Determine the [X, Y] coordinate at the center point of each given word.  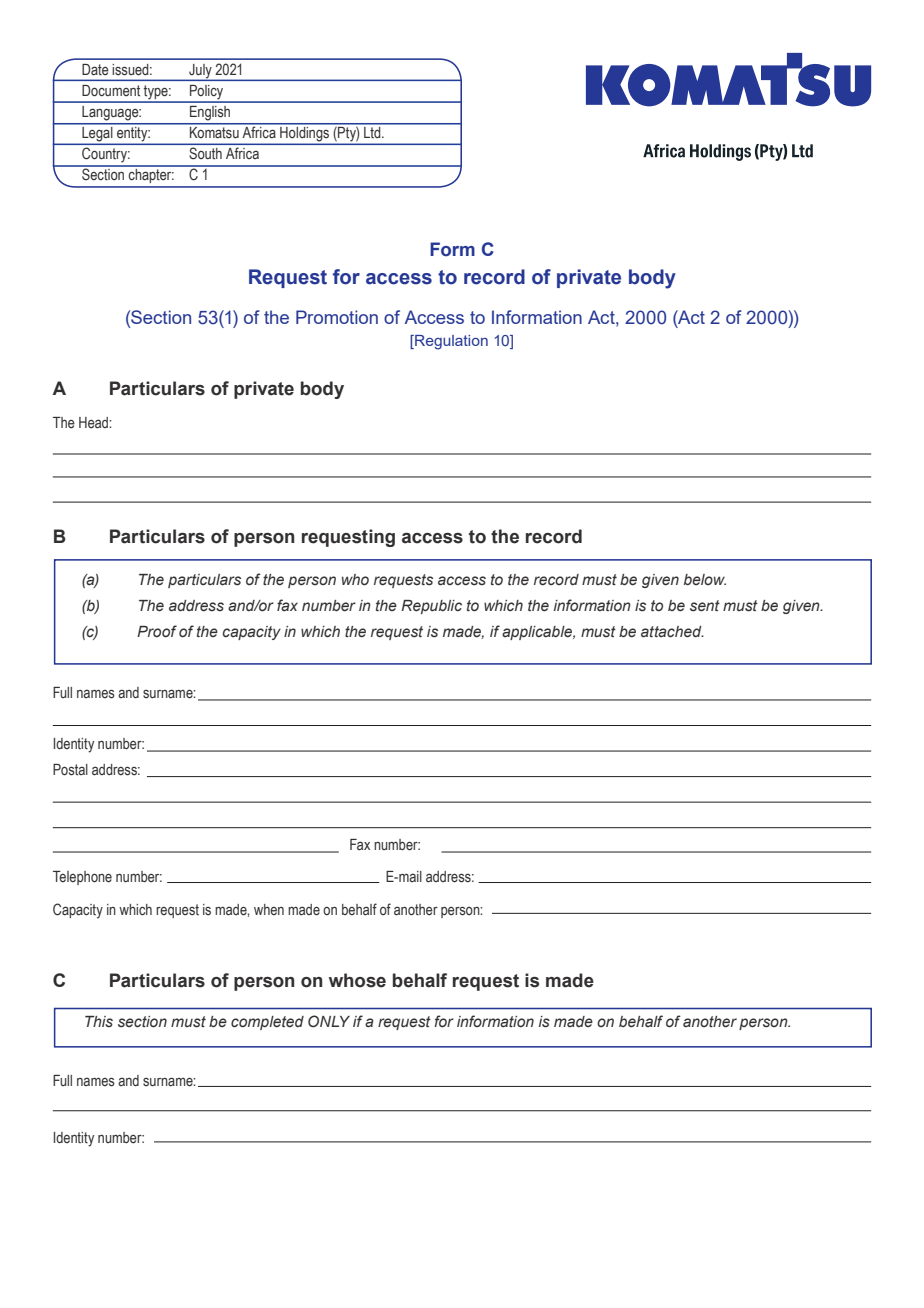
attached [672, 632]
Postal [70, 770]
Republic [431, 607]
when [269, 909]
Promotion [337, 317]
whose [357, 980]
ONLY [329, 1021]
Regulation [450, 342]
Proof [157, 631]
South [205, 153]
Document [111, 91]
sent [705, 606]
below [705, 579]
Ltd [373, 132]
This [99, 1022]
